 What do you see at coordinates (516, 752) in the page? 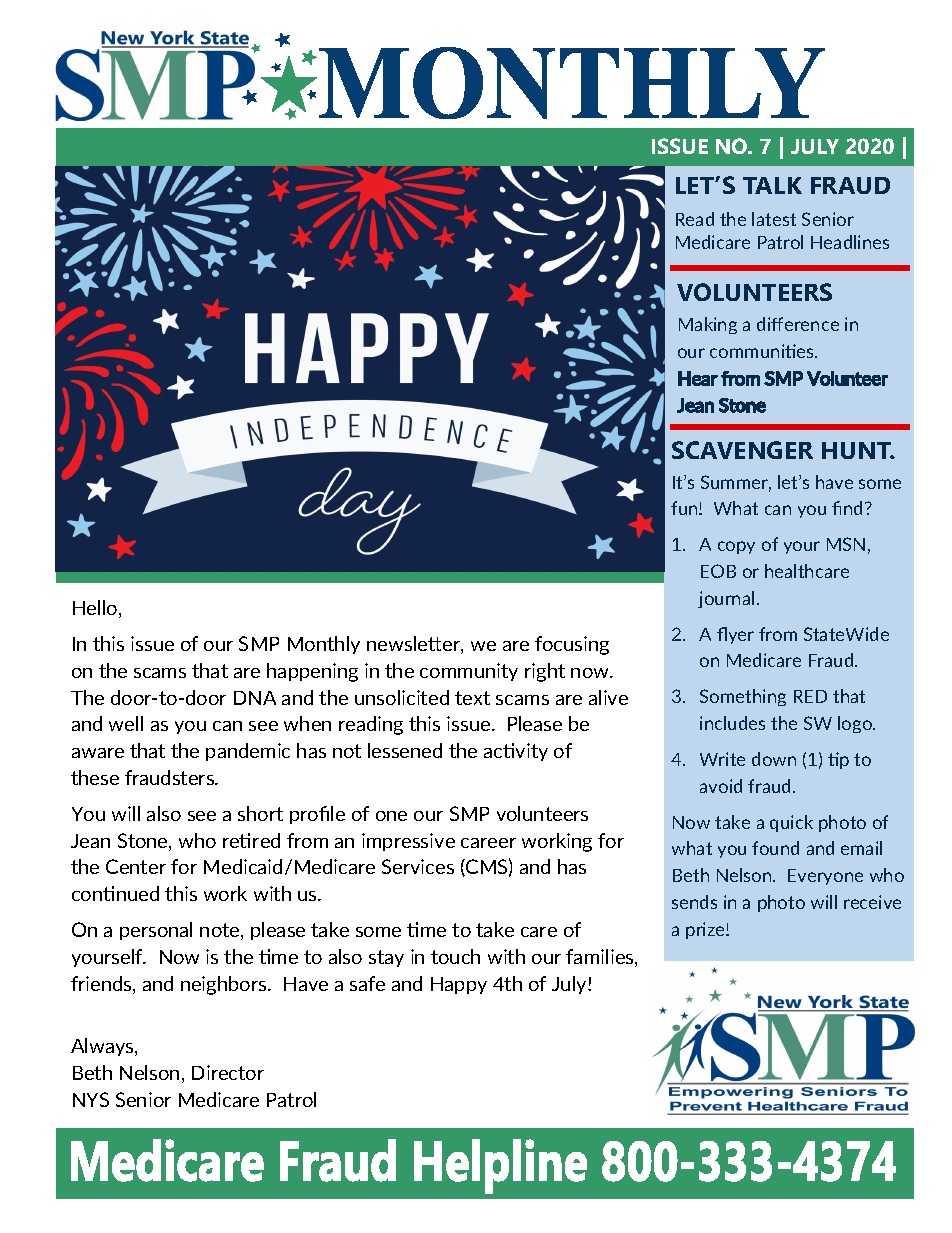
I see `activity` at bounding box center [516, 752].
